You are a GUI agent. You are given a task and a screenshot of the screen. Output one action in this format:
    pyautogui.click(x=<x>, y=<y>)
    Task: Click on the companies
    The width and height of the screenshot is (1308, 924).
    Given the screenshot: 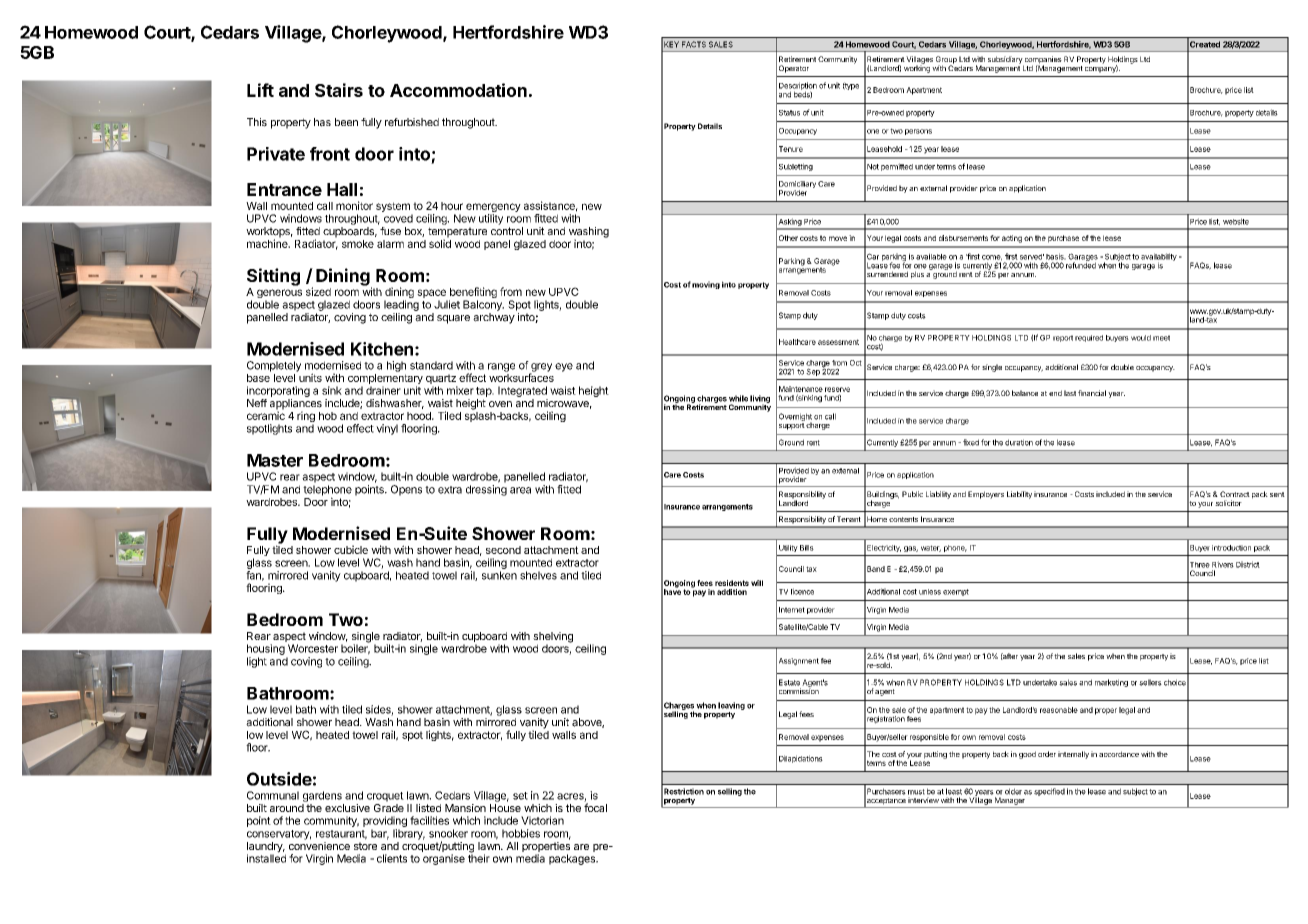 What is the action you would take?
    pyautogui.click(x=1042, y=61)
